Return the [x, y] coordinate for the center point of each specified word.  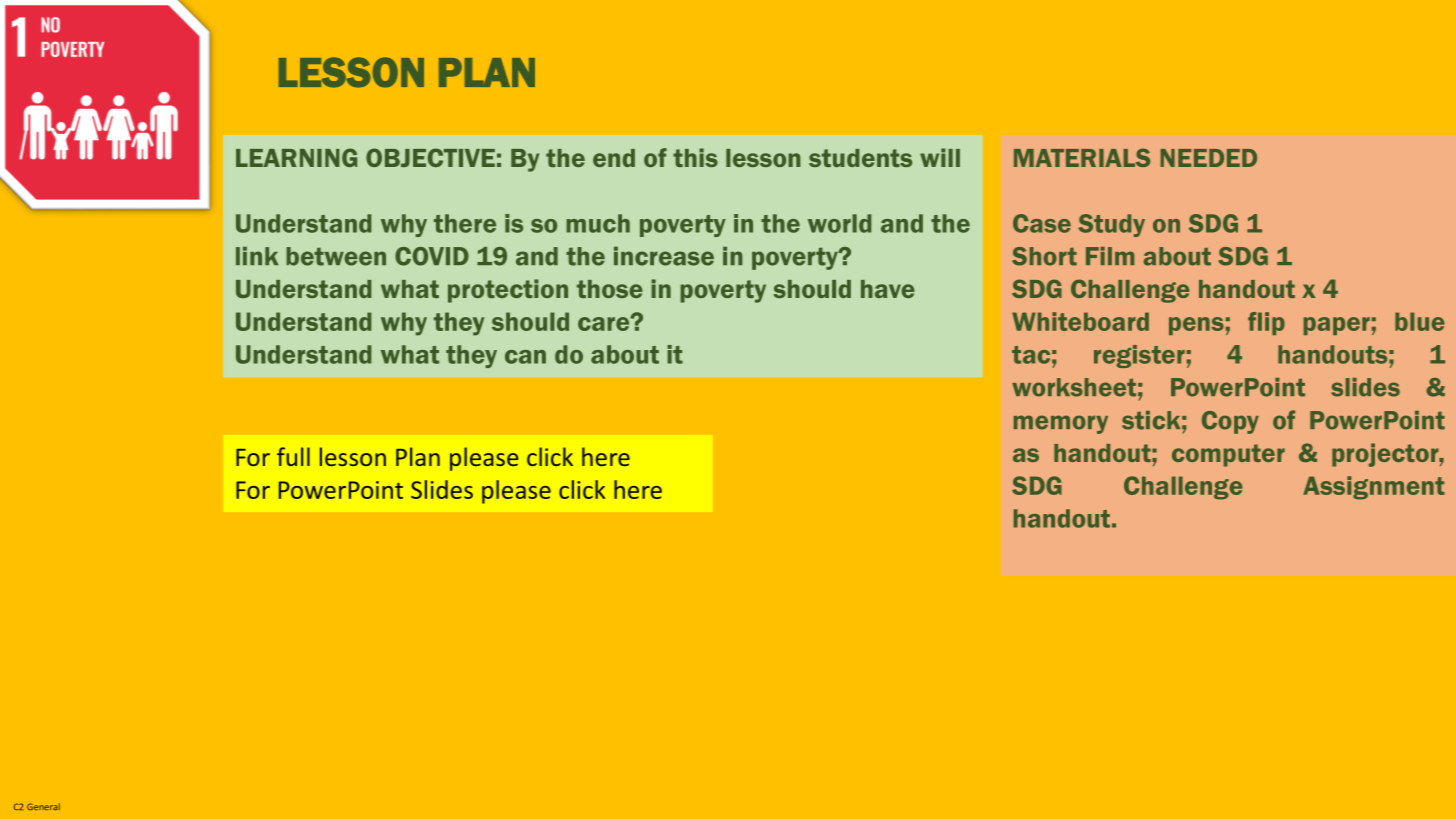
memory [1061, 424]
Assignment [1374, 488]
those [610, 289]
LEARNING [296, 157]
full [293, 456]
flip [1266, 323]
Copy [1230, 422]
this [695, 157]
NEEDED [1208, 158]
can [525, 357]
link [257, 256]
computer [1228, 455]
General [43, 806]
